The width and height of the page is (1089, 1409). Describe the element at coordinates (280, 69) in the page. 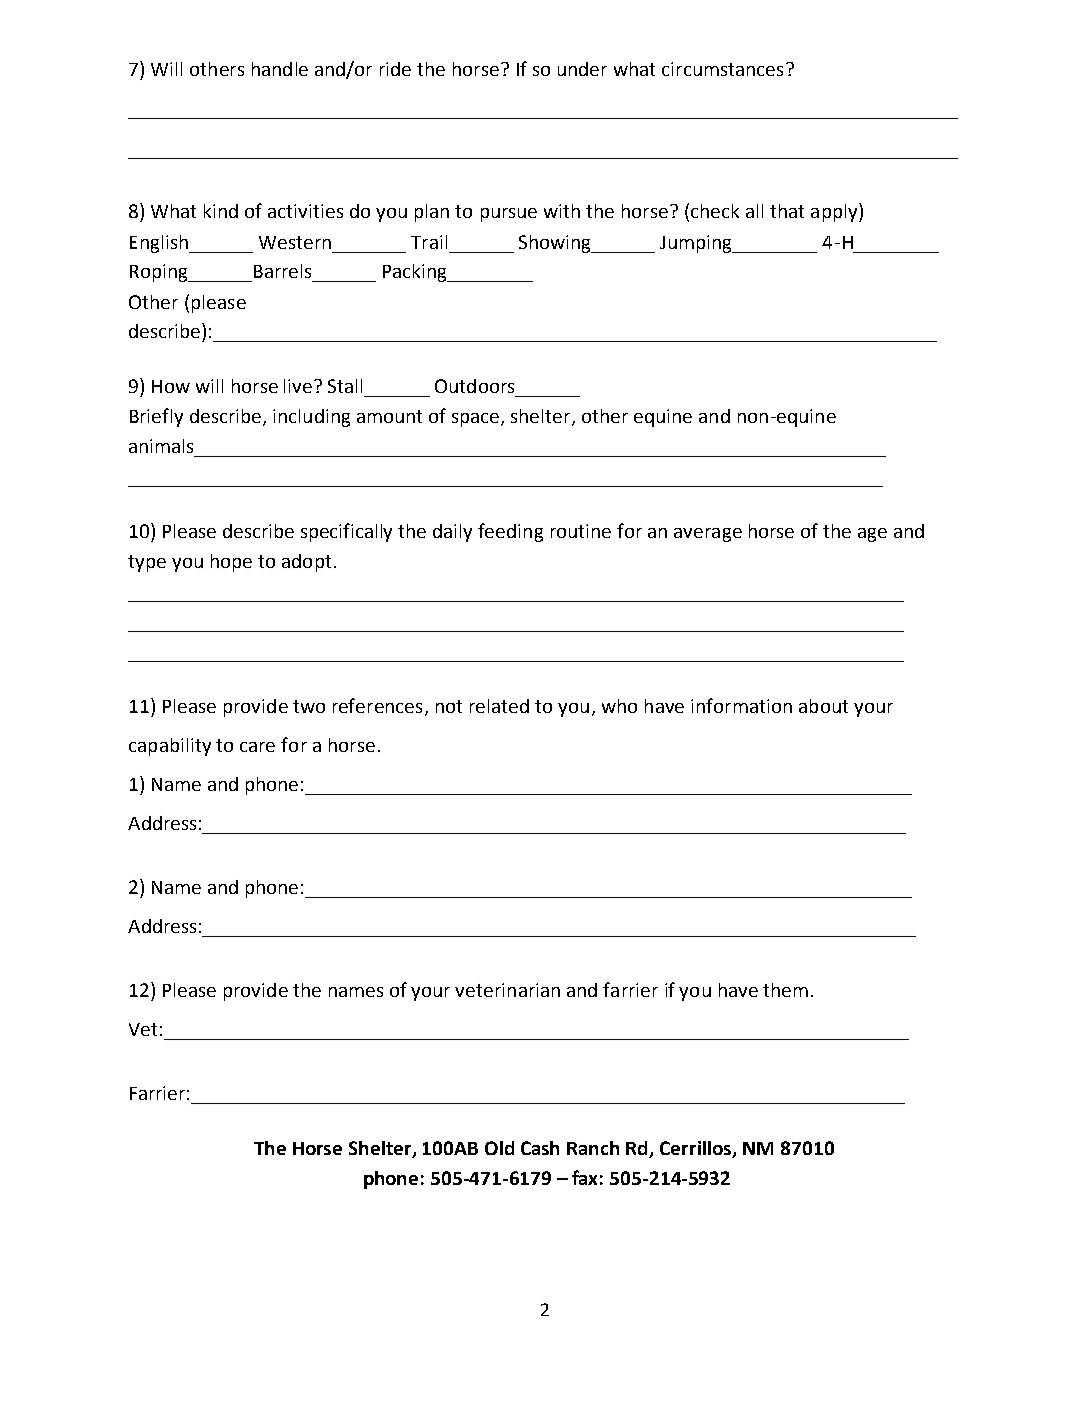

I see `handle` at that location.
